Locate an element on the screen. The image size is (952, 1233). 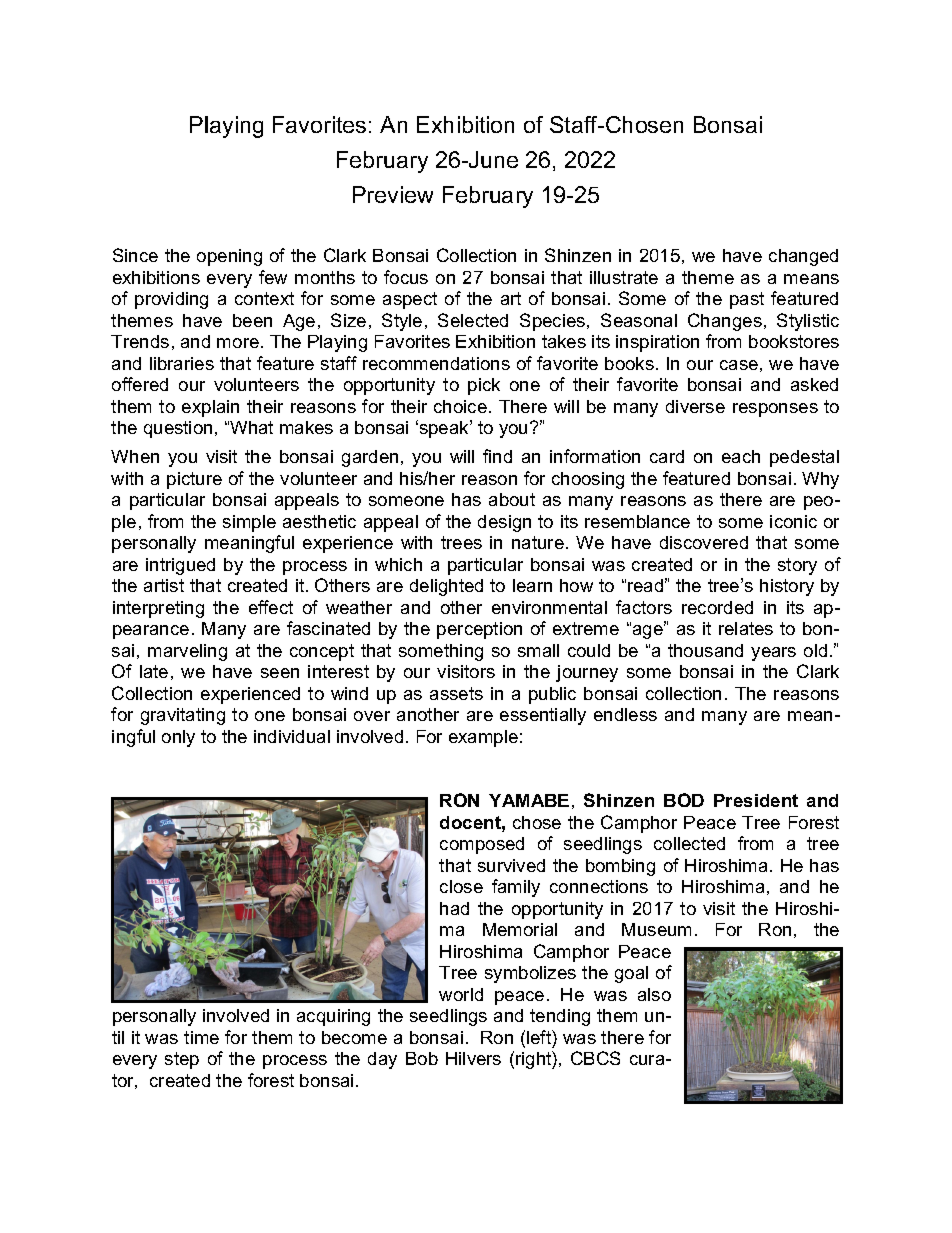
composed is located at coordinates (482, 845).
